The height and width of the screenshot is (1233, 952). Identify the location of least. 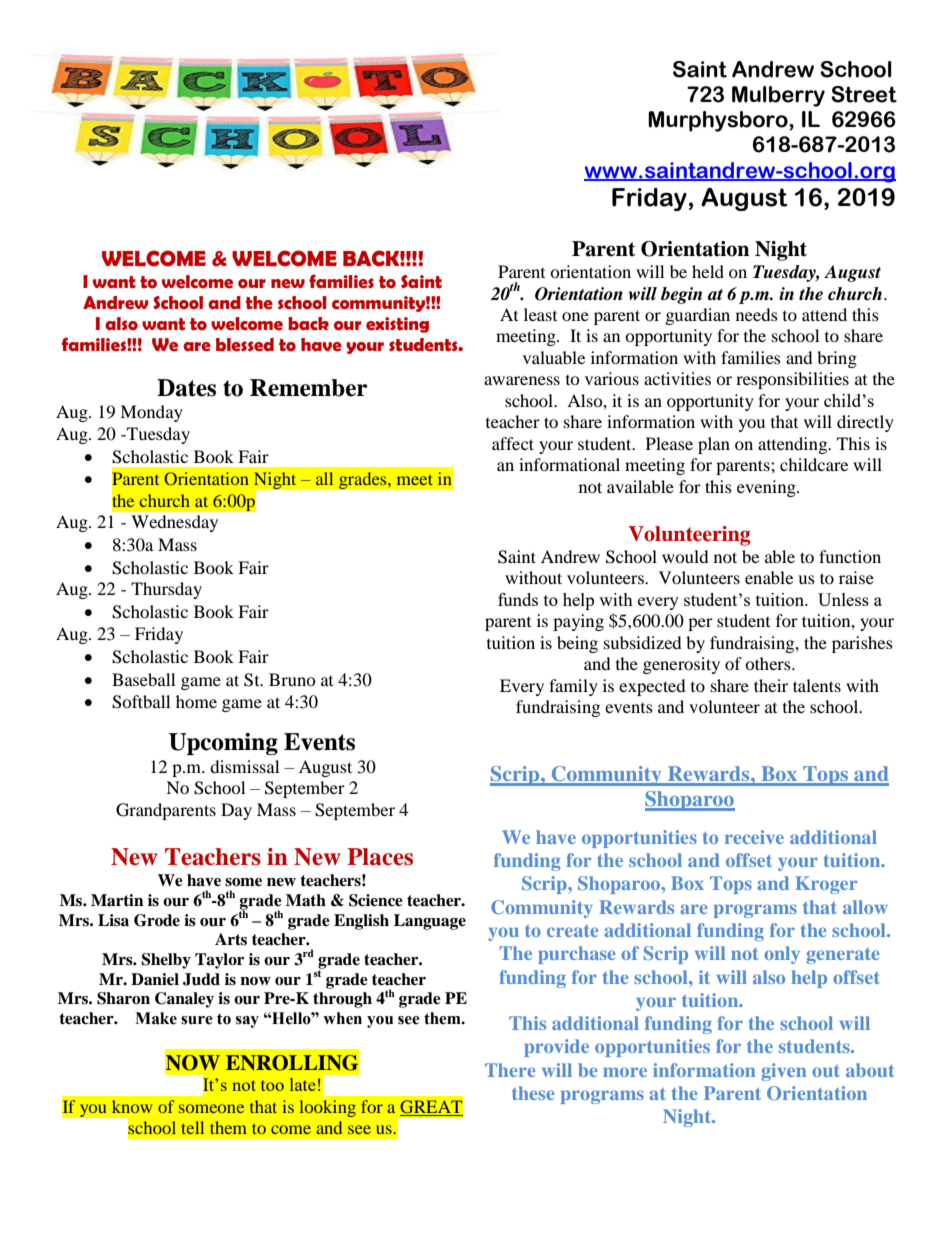
(540, 314).
